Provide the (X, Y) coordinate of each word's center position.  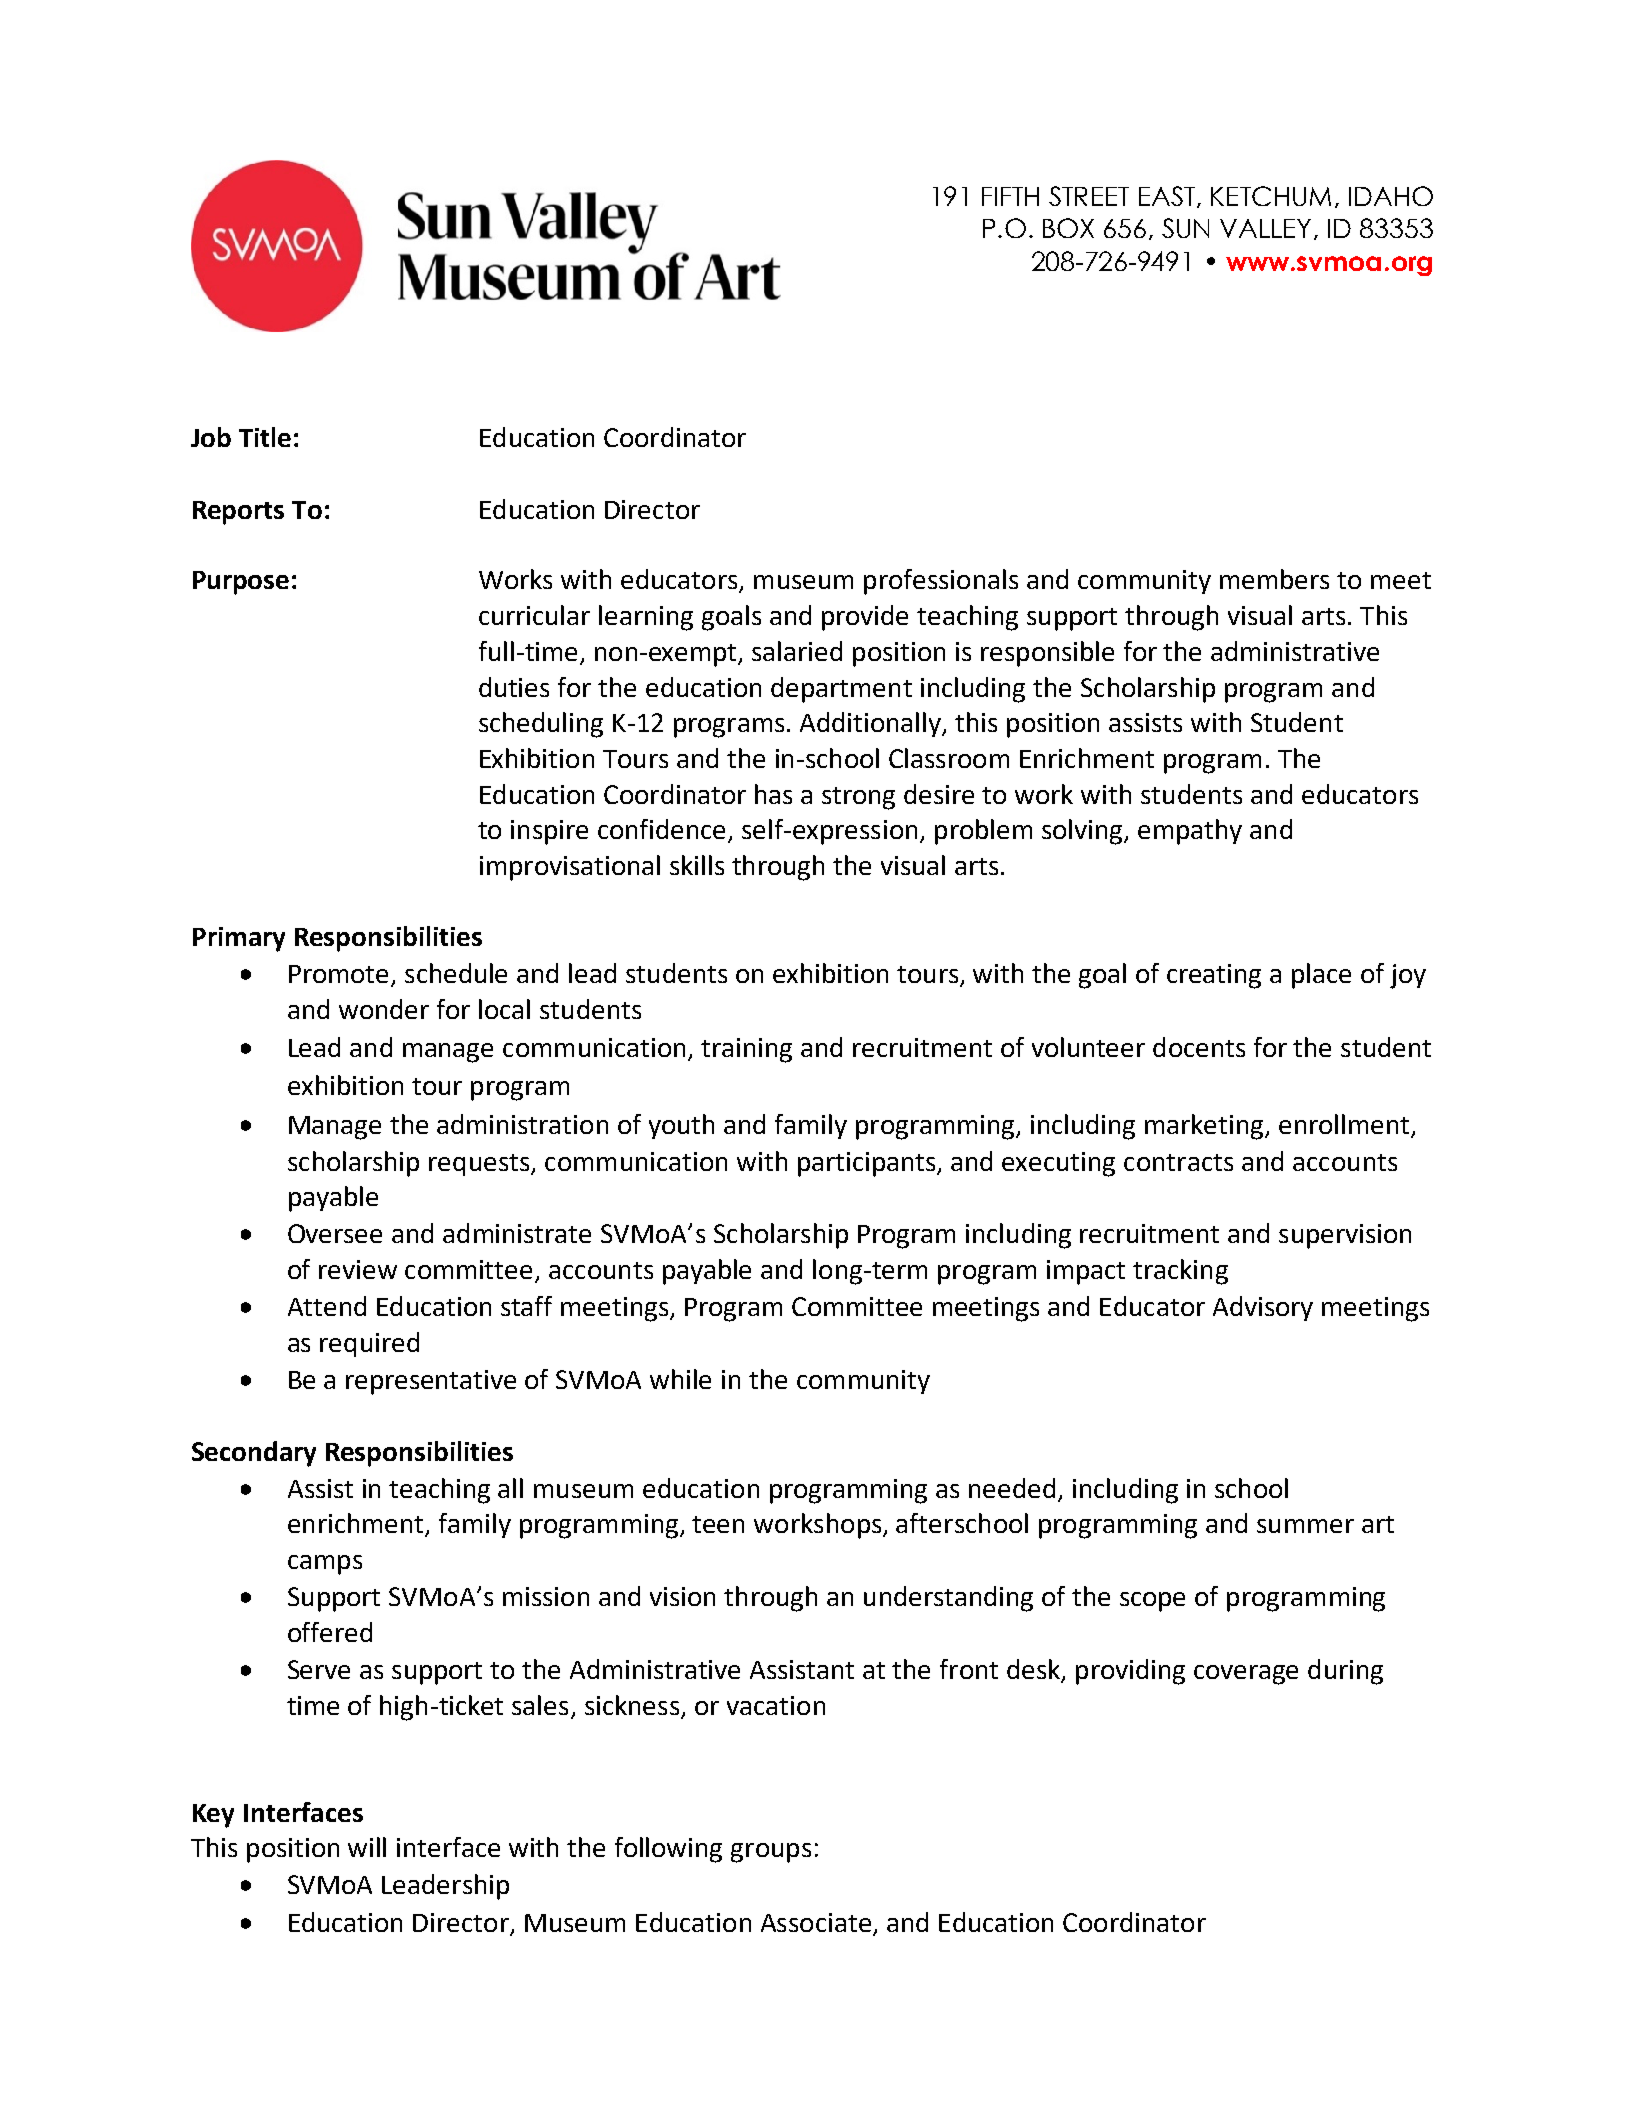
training (746, 1050)
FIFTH (1010, 196)
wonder (384, 1009)
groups (771, 1853)
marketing (1205, 1127)
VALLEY (1265, 228)
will (367, 1847)
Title (265, 437)
